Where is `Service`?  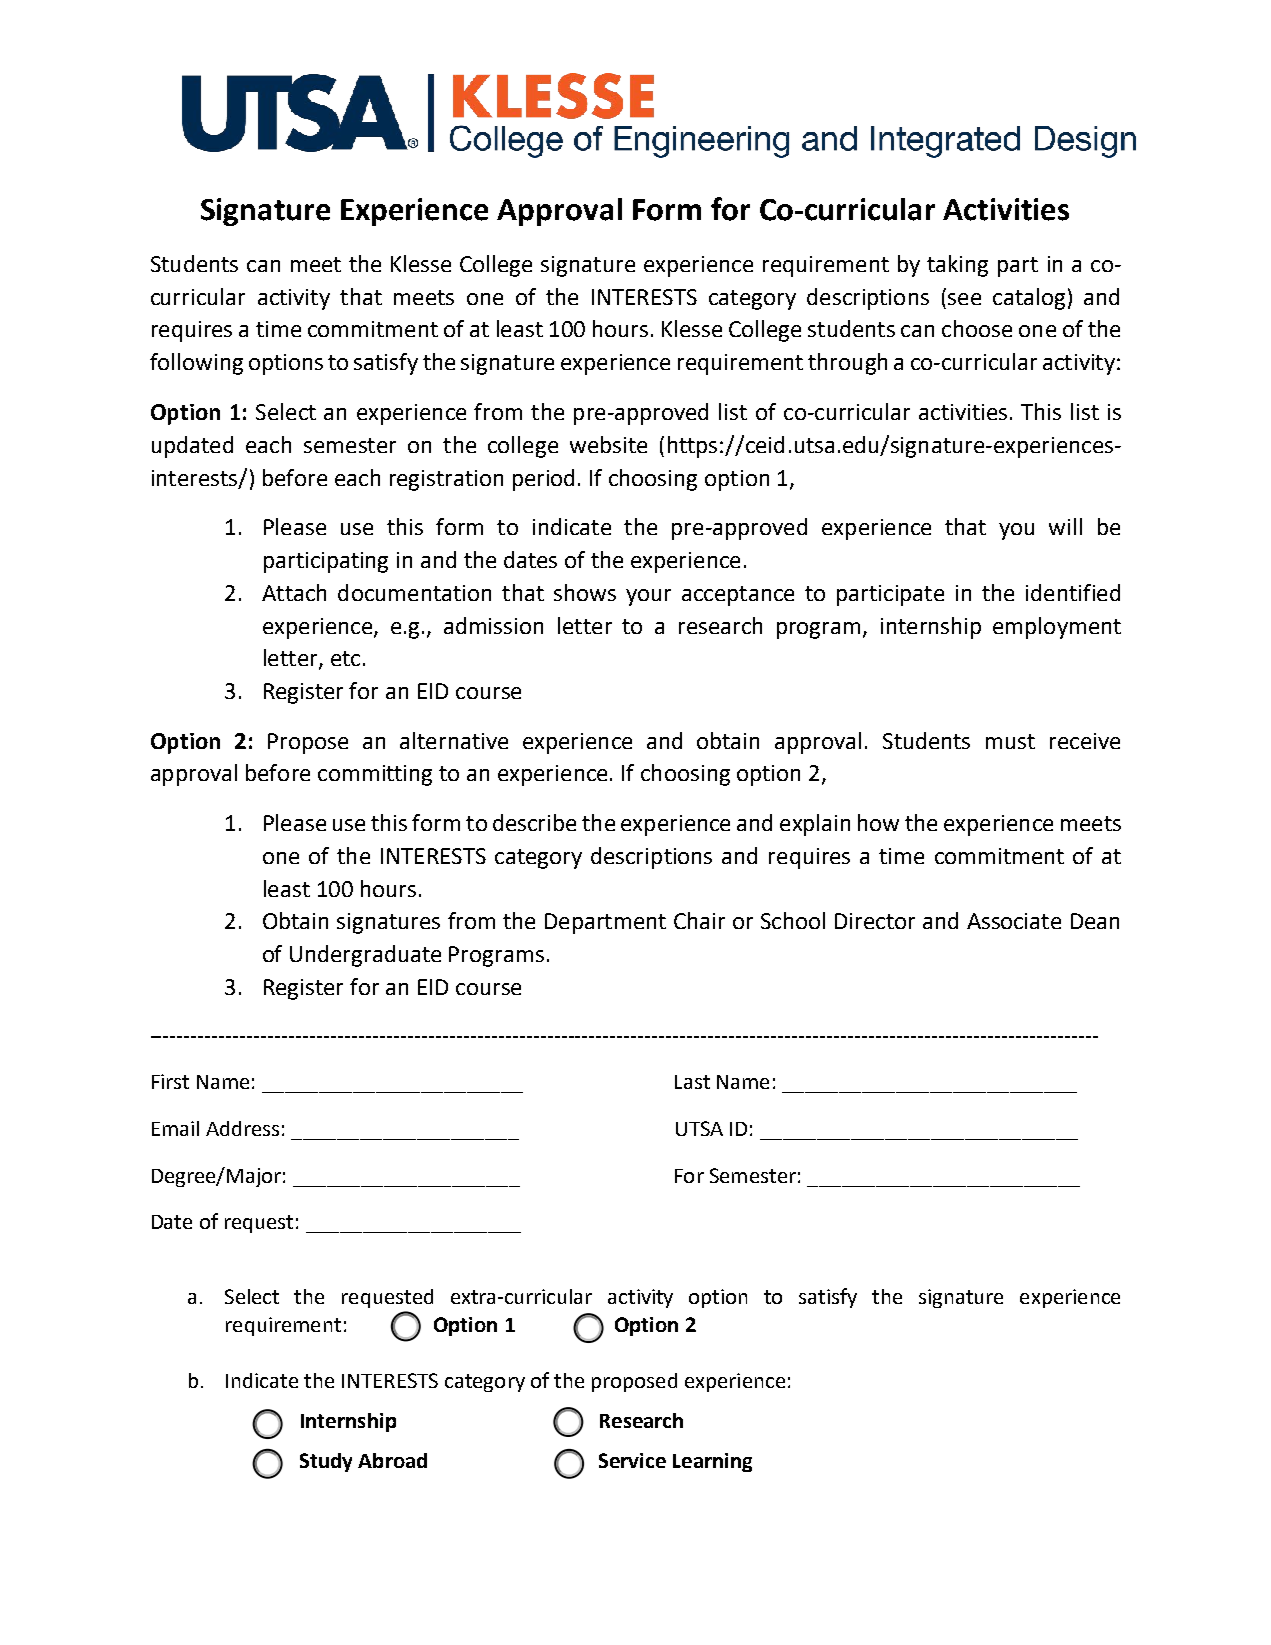 Service is located at coordinates (632, 1460).
